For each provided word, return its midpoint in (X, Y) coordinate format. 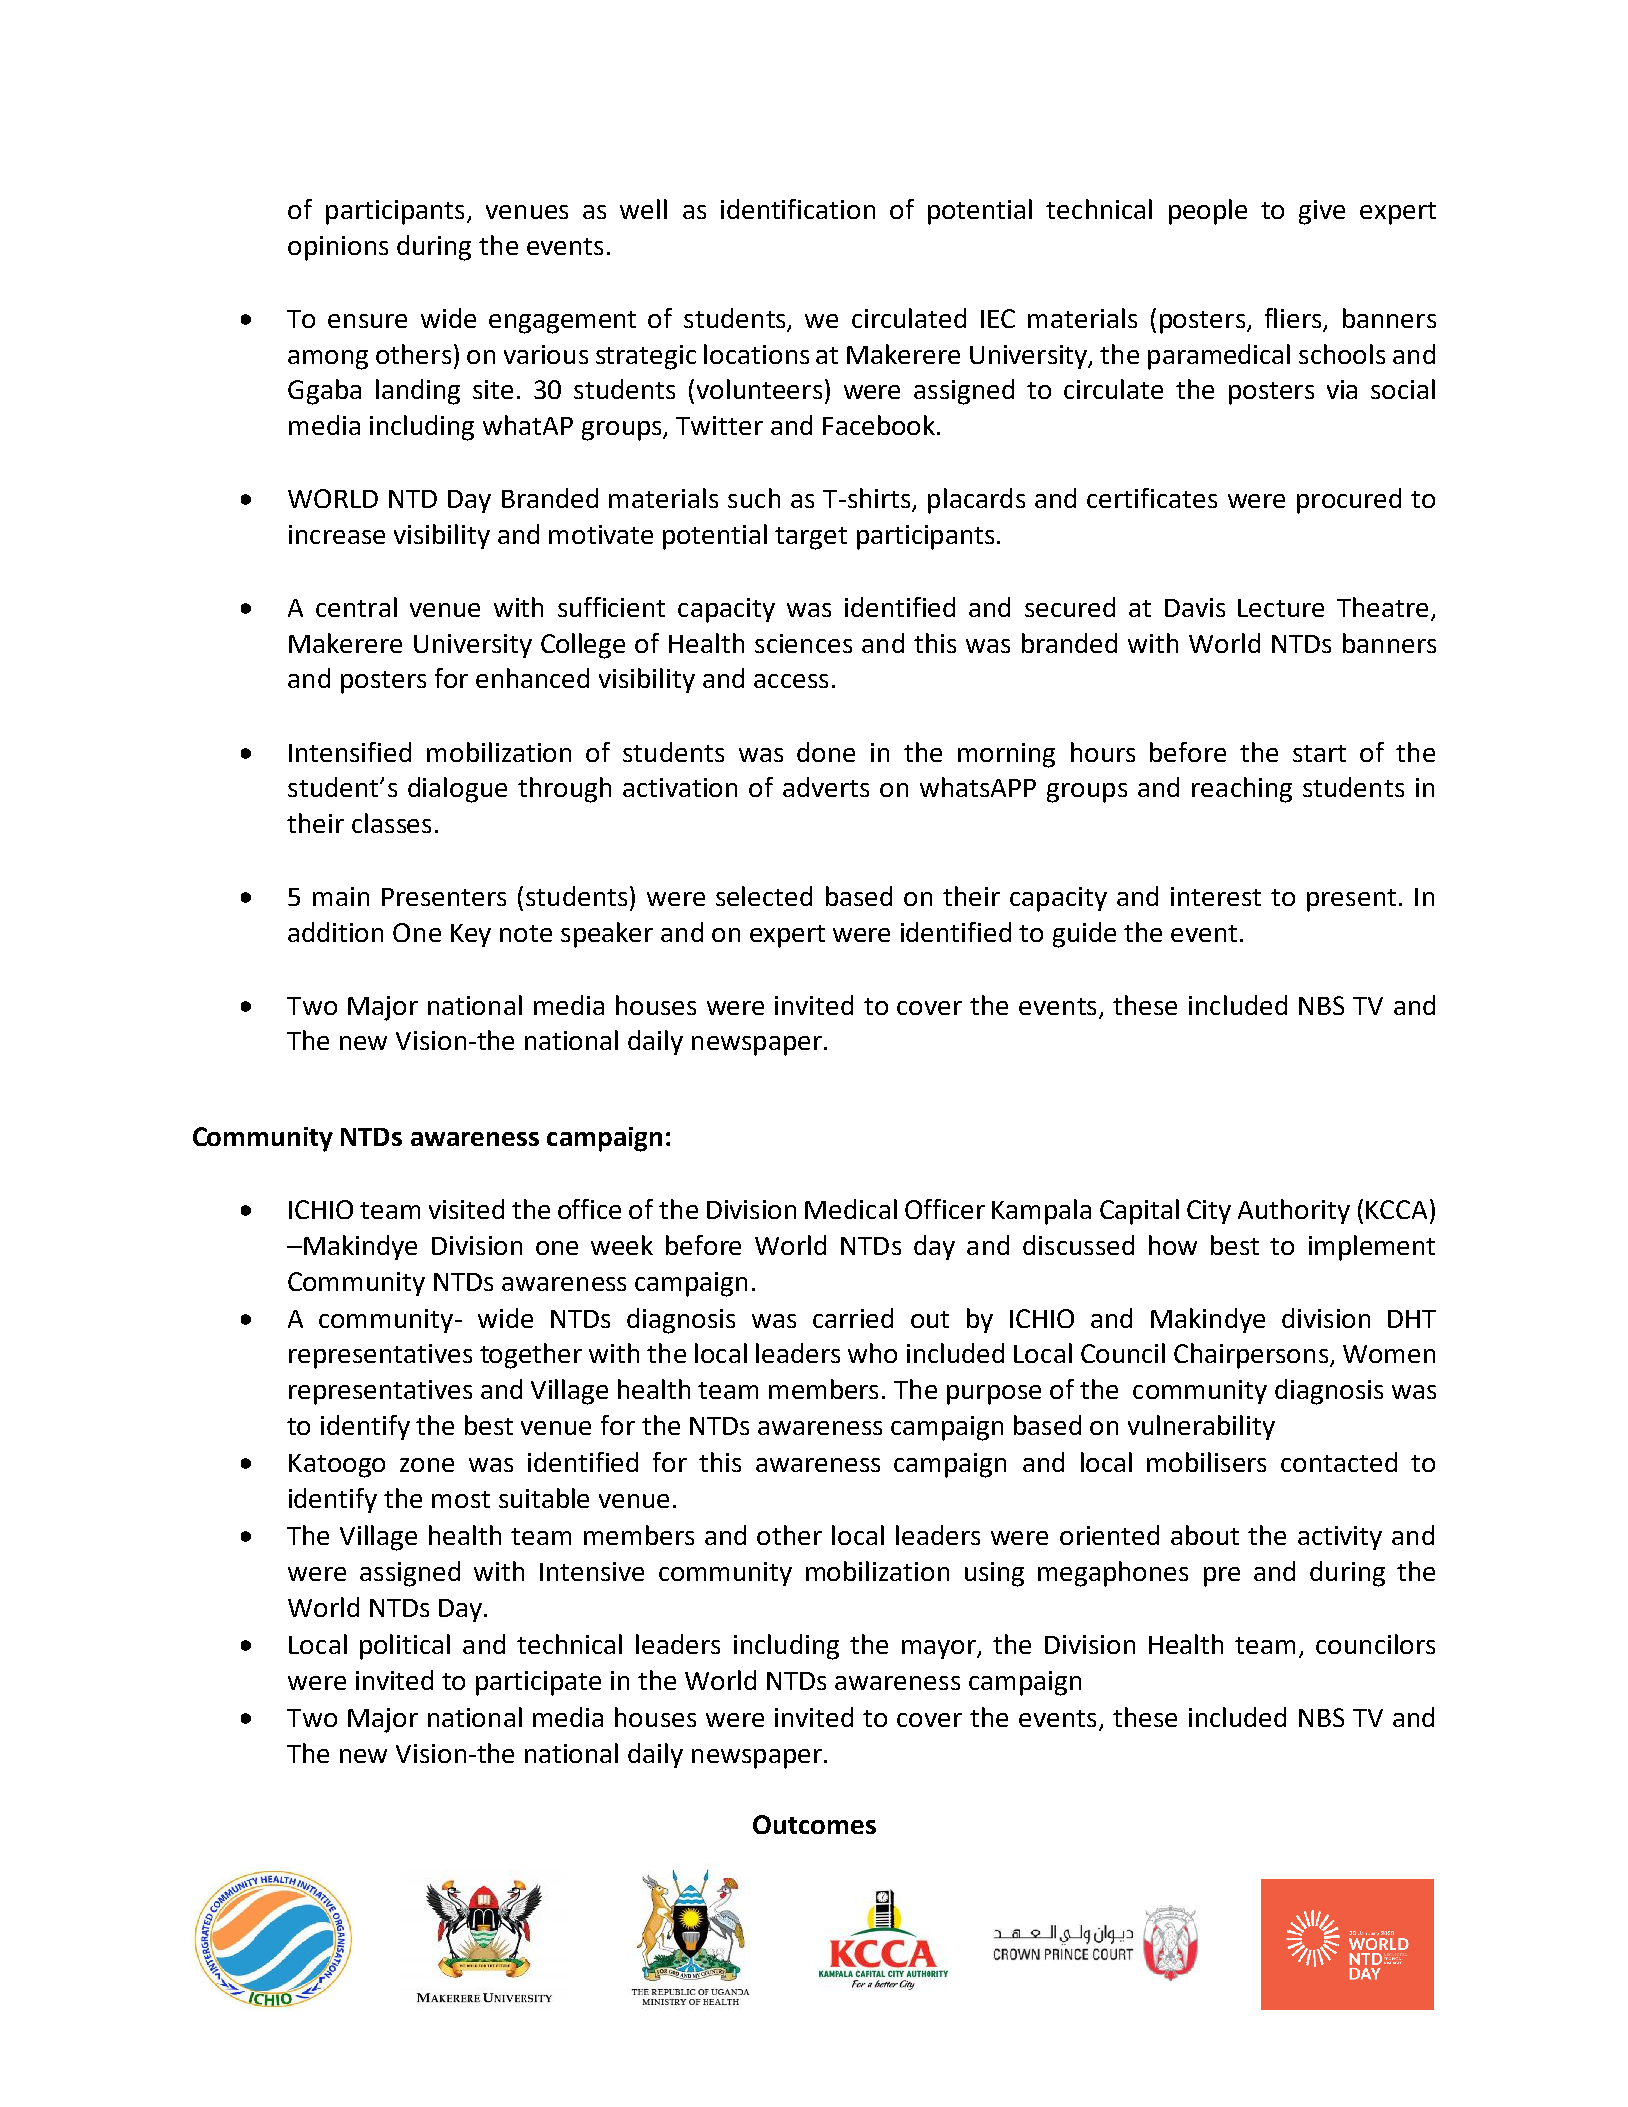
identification (798, 209)
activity (1340, 1538)
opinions (338, 248)
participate (538, 1683)
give (1322, 212)
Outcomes (814, 1824)
